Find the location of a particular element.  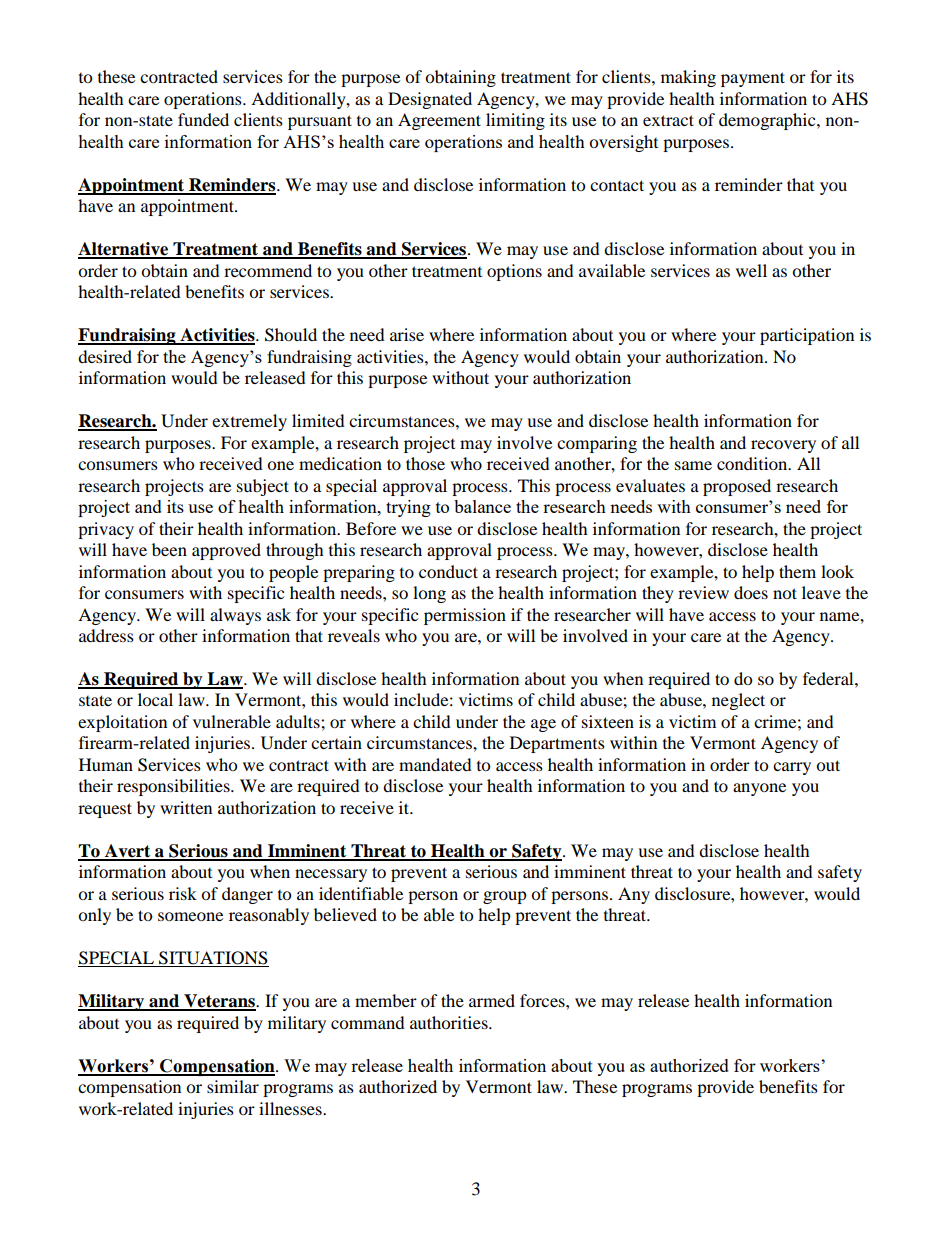

does is located at coordinates (751, 592).
